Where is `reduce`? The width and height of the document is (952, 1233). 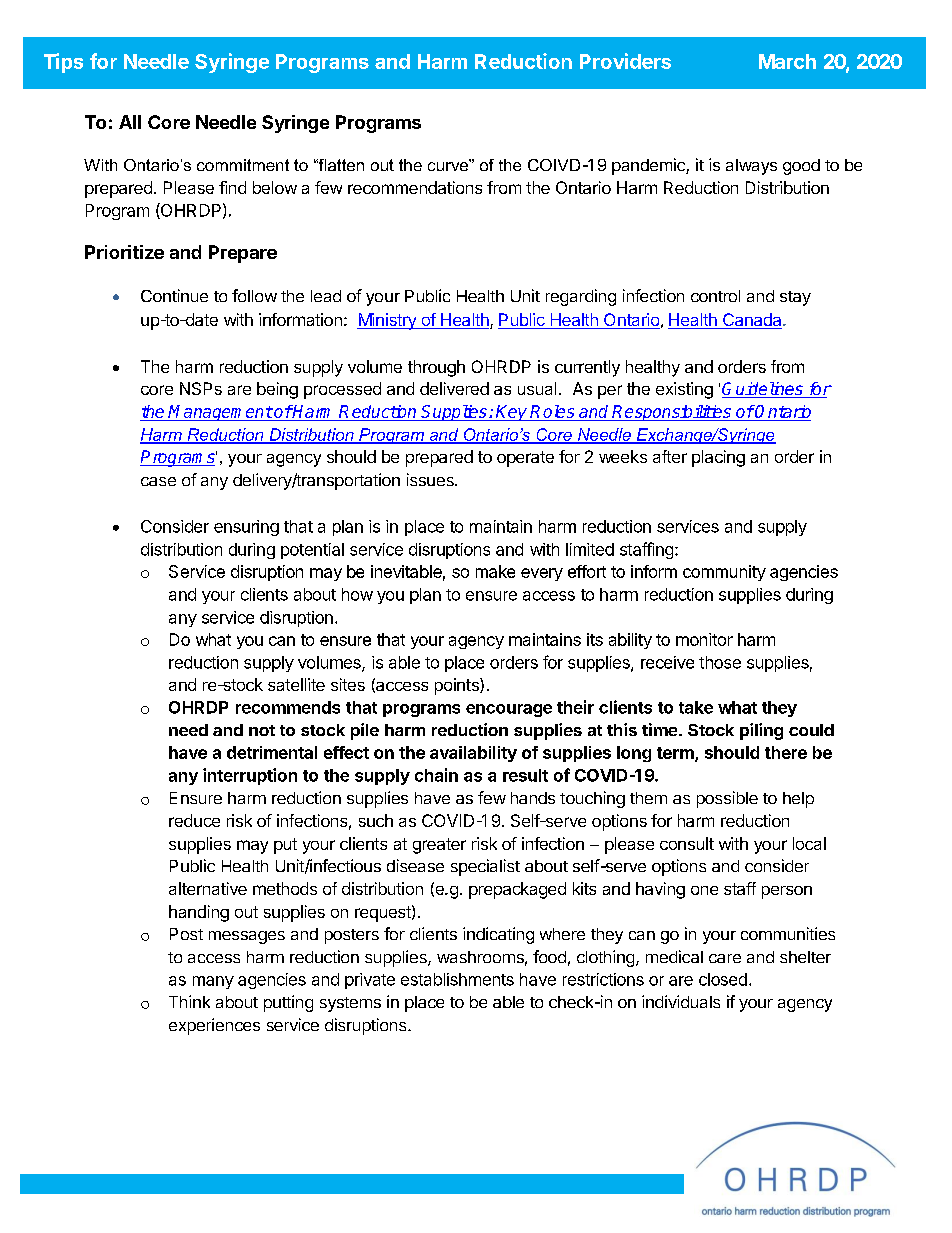
reduce is located at coordinates (194, 820).
